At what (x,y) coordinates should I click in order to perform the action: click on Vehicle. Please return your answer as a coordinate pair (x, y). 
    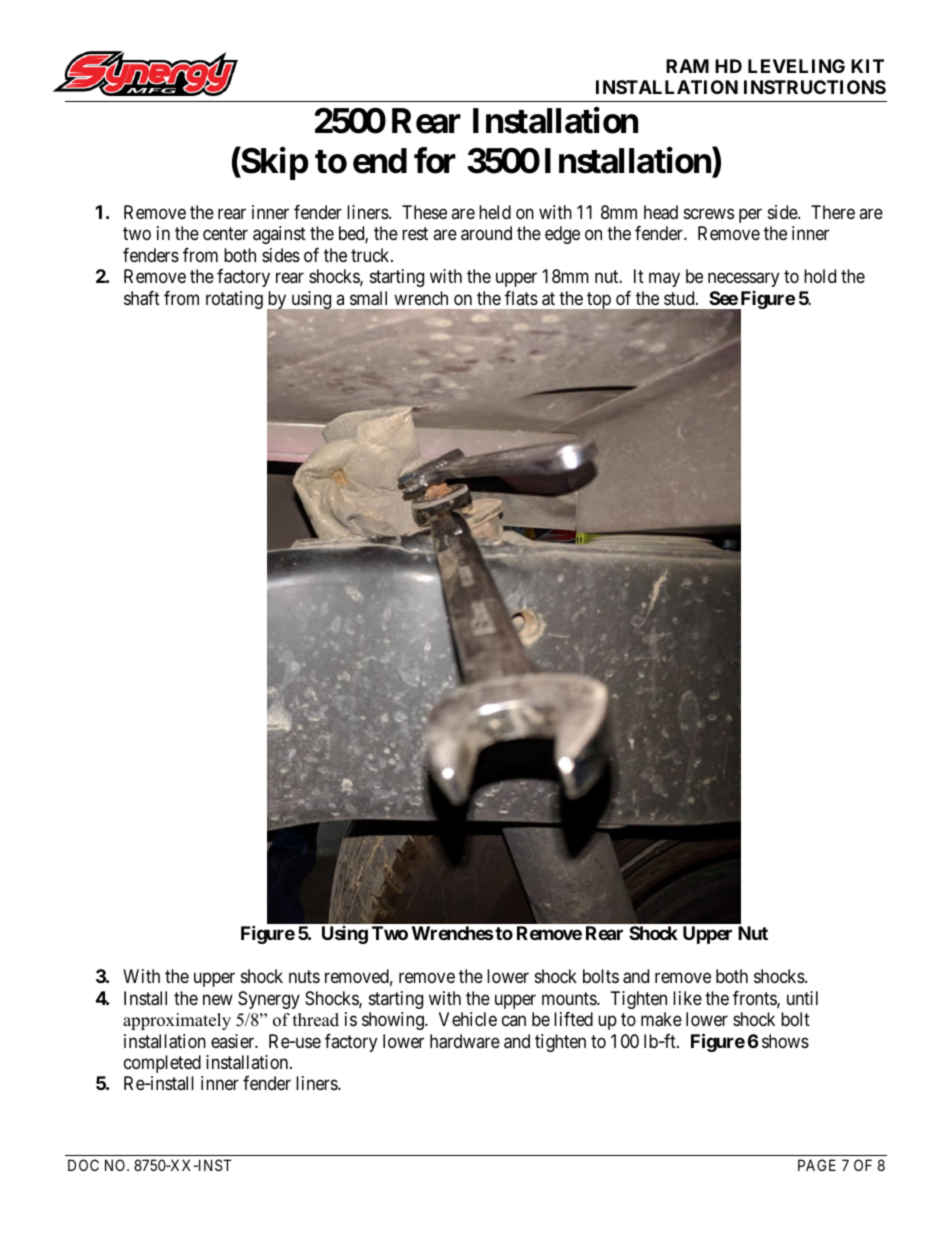
    Looking at the image, I should click on (468, 1019).
